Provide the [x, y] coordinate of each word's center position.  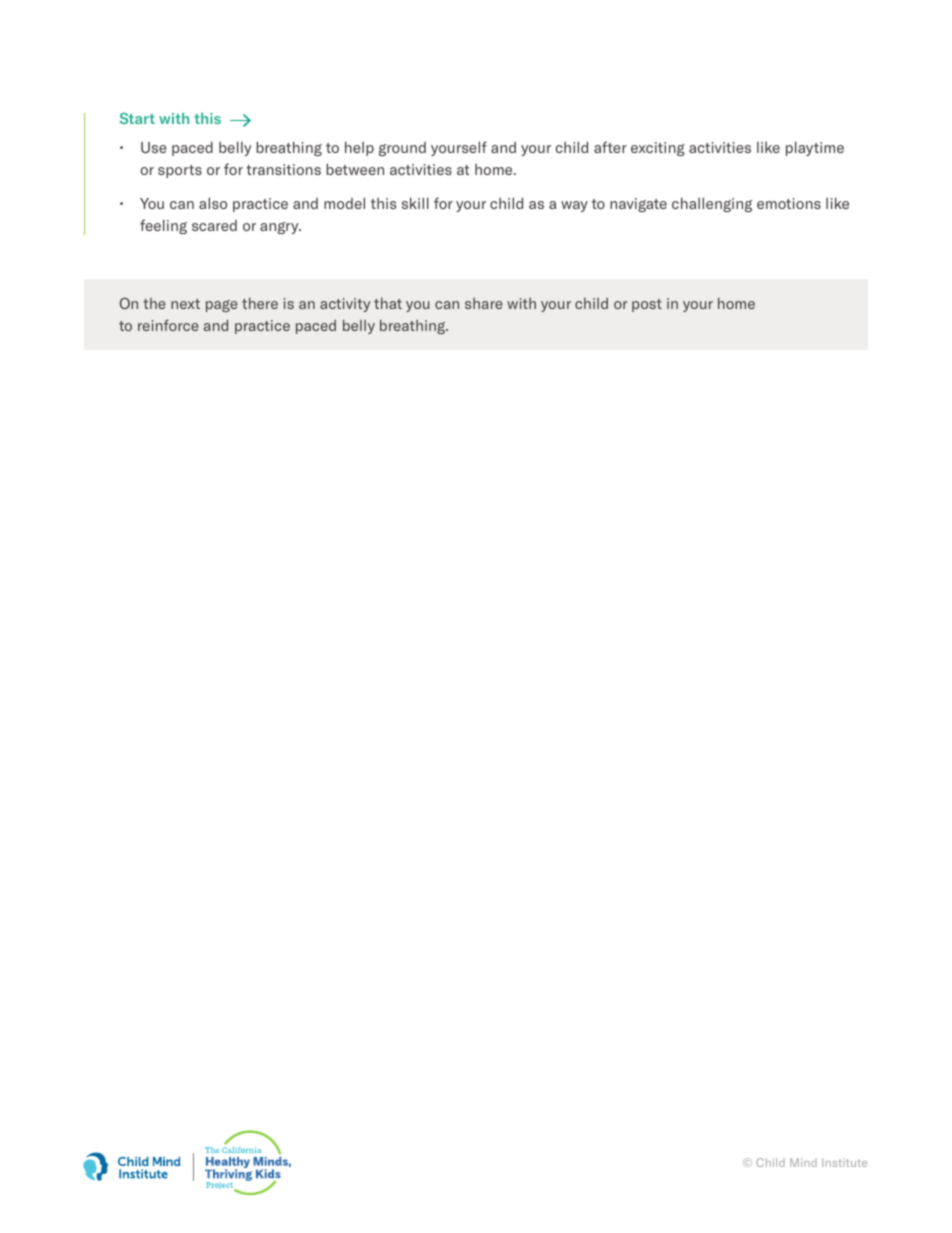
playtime [815, 148]
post [647, 305]
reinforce [168, 325]
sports [180, 171]
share [484, 303]
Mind [803, 1162]
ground [402, 149]
